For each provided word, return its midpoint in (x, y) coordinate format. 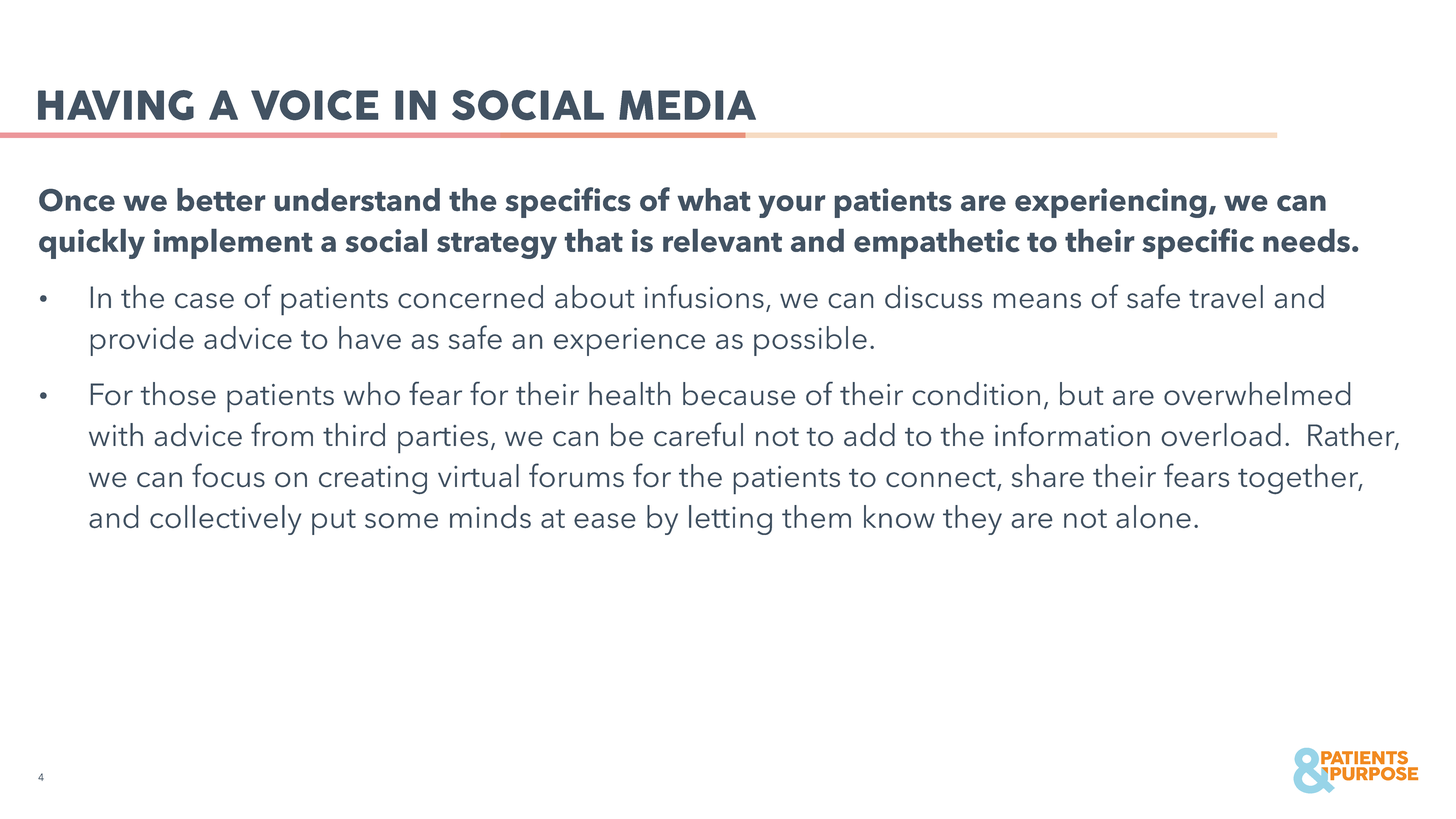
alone (1153, 516)
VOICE (314, 105)
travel (1226, 296)
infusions (704, 296)
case (204, 300)
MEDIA (687, 105)
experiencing (1110, 203)
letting (730, 520)
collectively (225, 520)
